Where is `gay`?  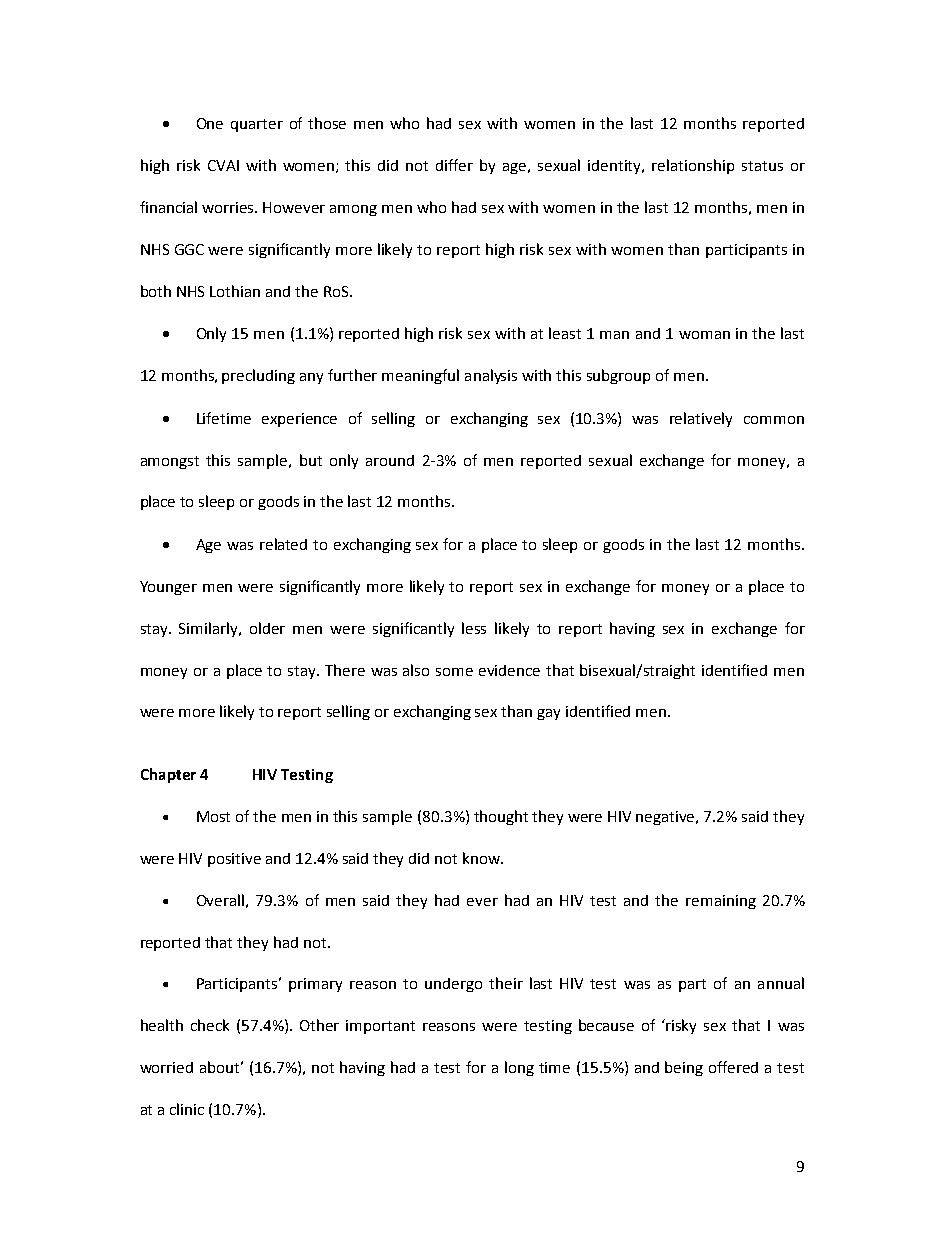 gay is located at coordinates (548, 714).
